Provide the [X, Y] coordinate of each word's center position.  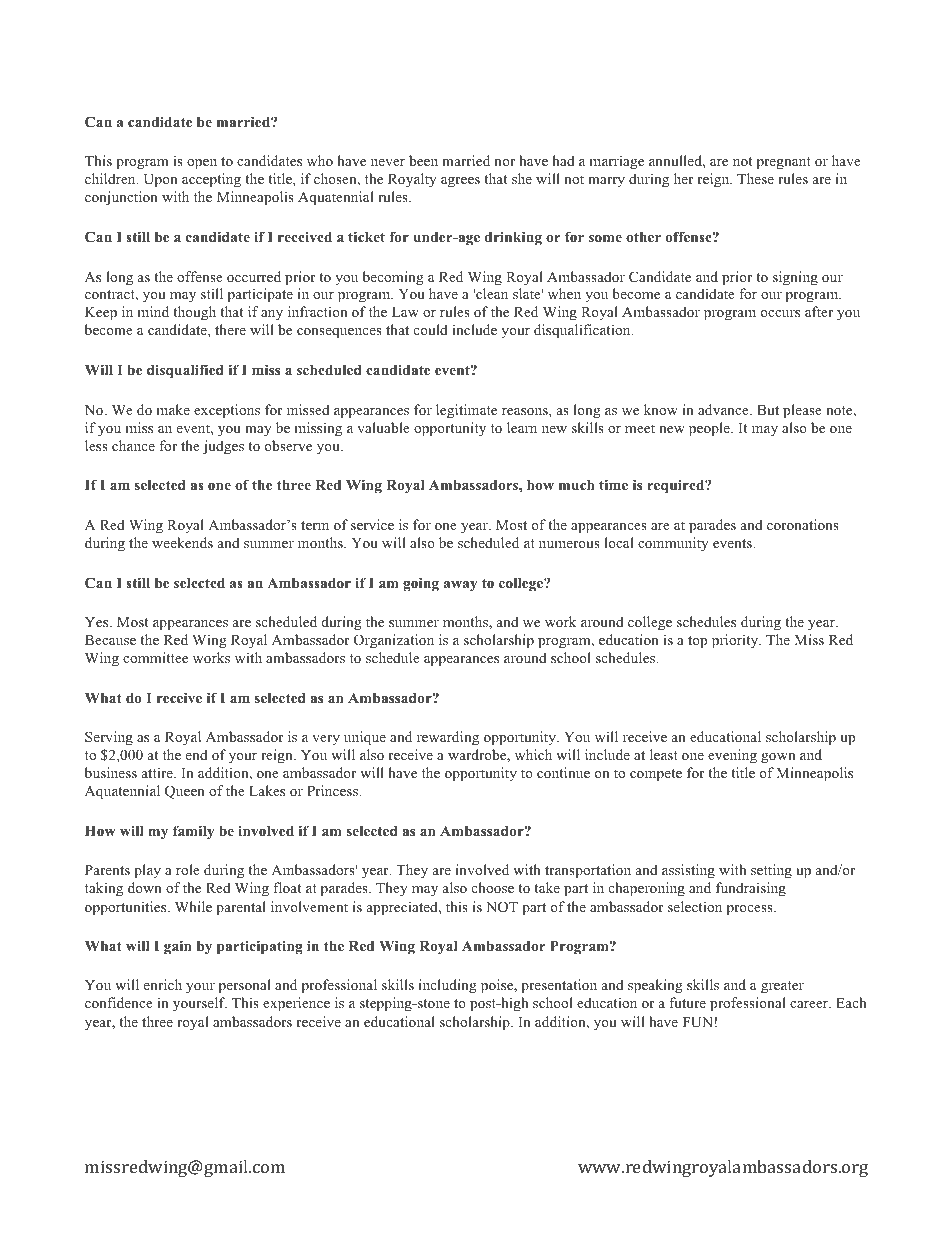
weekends [182, 542]
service [372, 524]
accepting [211, 180]
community [673, 544]
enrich [163, 984]
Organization [394, 641]
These [755, 178]
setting [771, 871]
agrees [460, 182]
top [697, 642]
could [431, 329]
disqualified [185, 371]
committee [155, 657]
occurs [780, 313]
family [194, 832]
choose [493, 887]
